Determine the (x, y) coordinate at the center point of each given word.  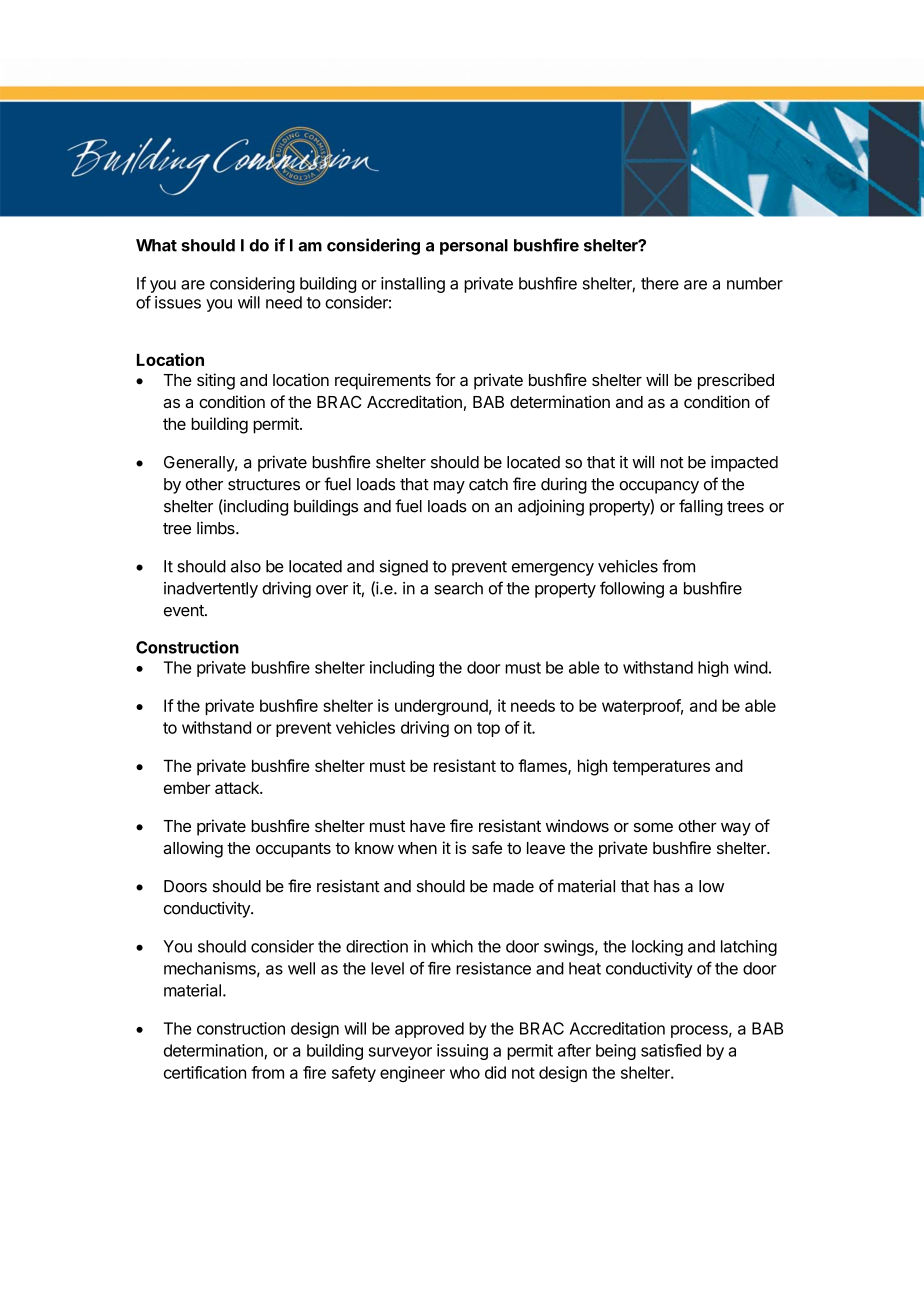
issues (178, 302)
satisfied (671, 1050)
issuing (462, 1052)
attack (238, 787)
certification (205, 1072)
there (660, 283)
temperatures (661, 768)
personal (474, 247)
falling (701, 507)
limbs (217, 528)
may (449, 487)
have (427, 826)
